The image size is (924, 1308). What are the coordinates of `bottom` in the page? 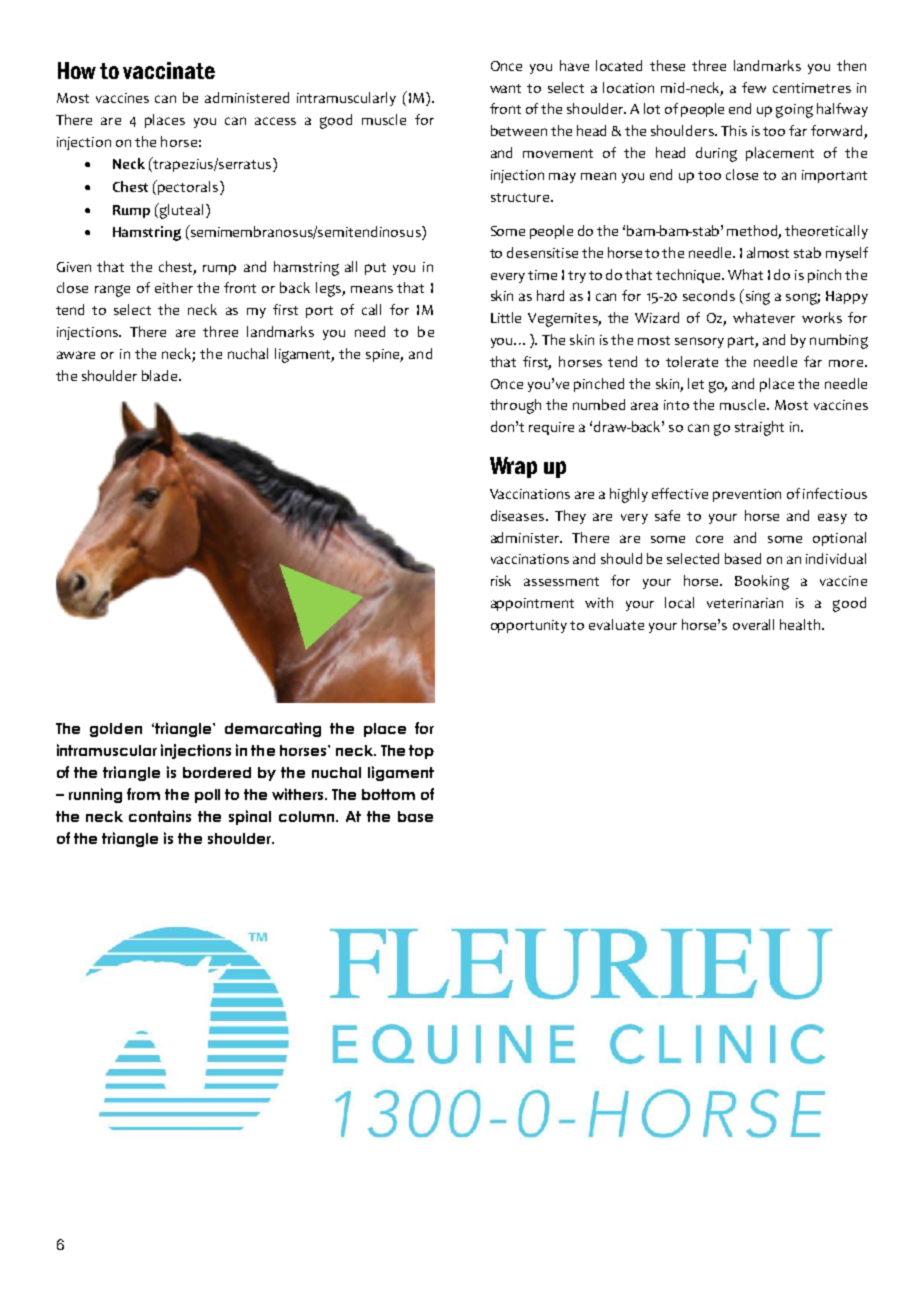 It's located at (388, 794).
